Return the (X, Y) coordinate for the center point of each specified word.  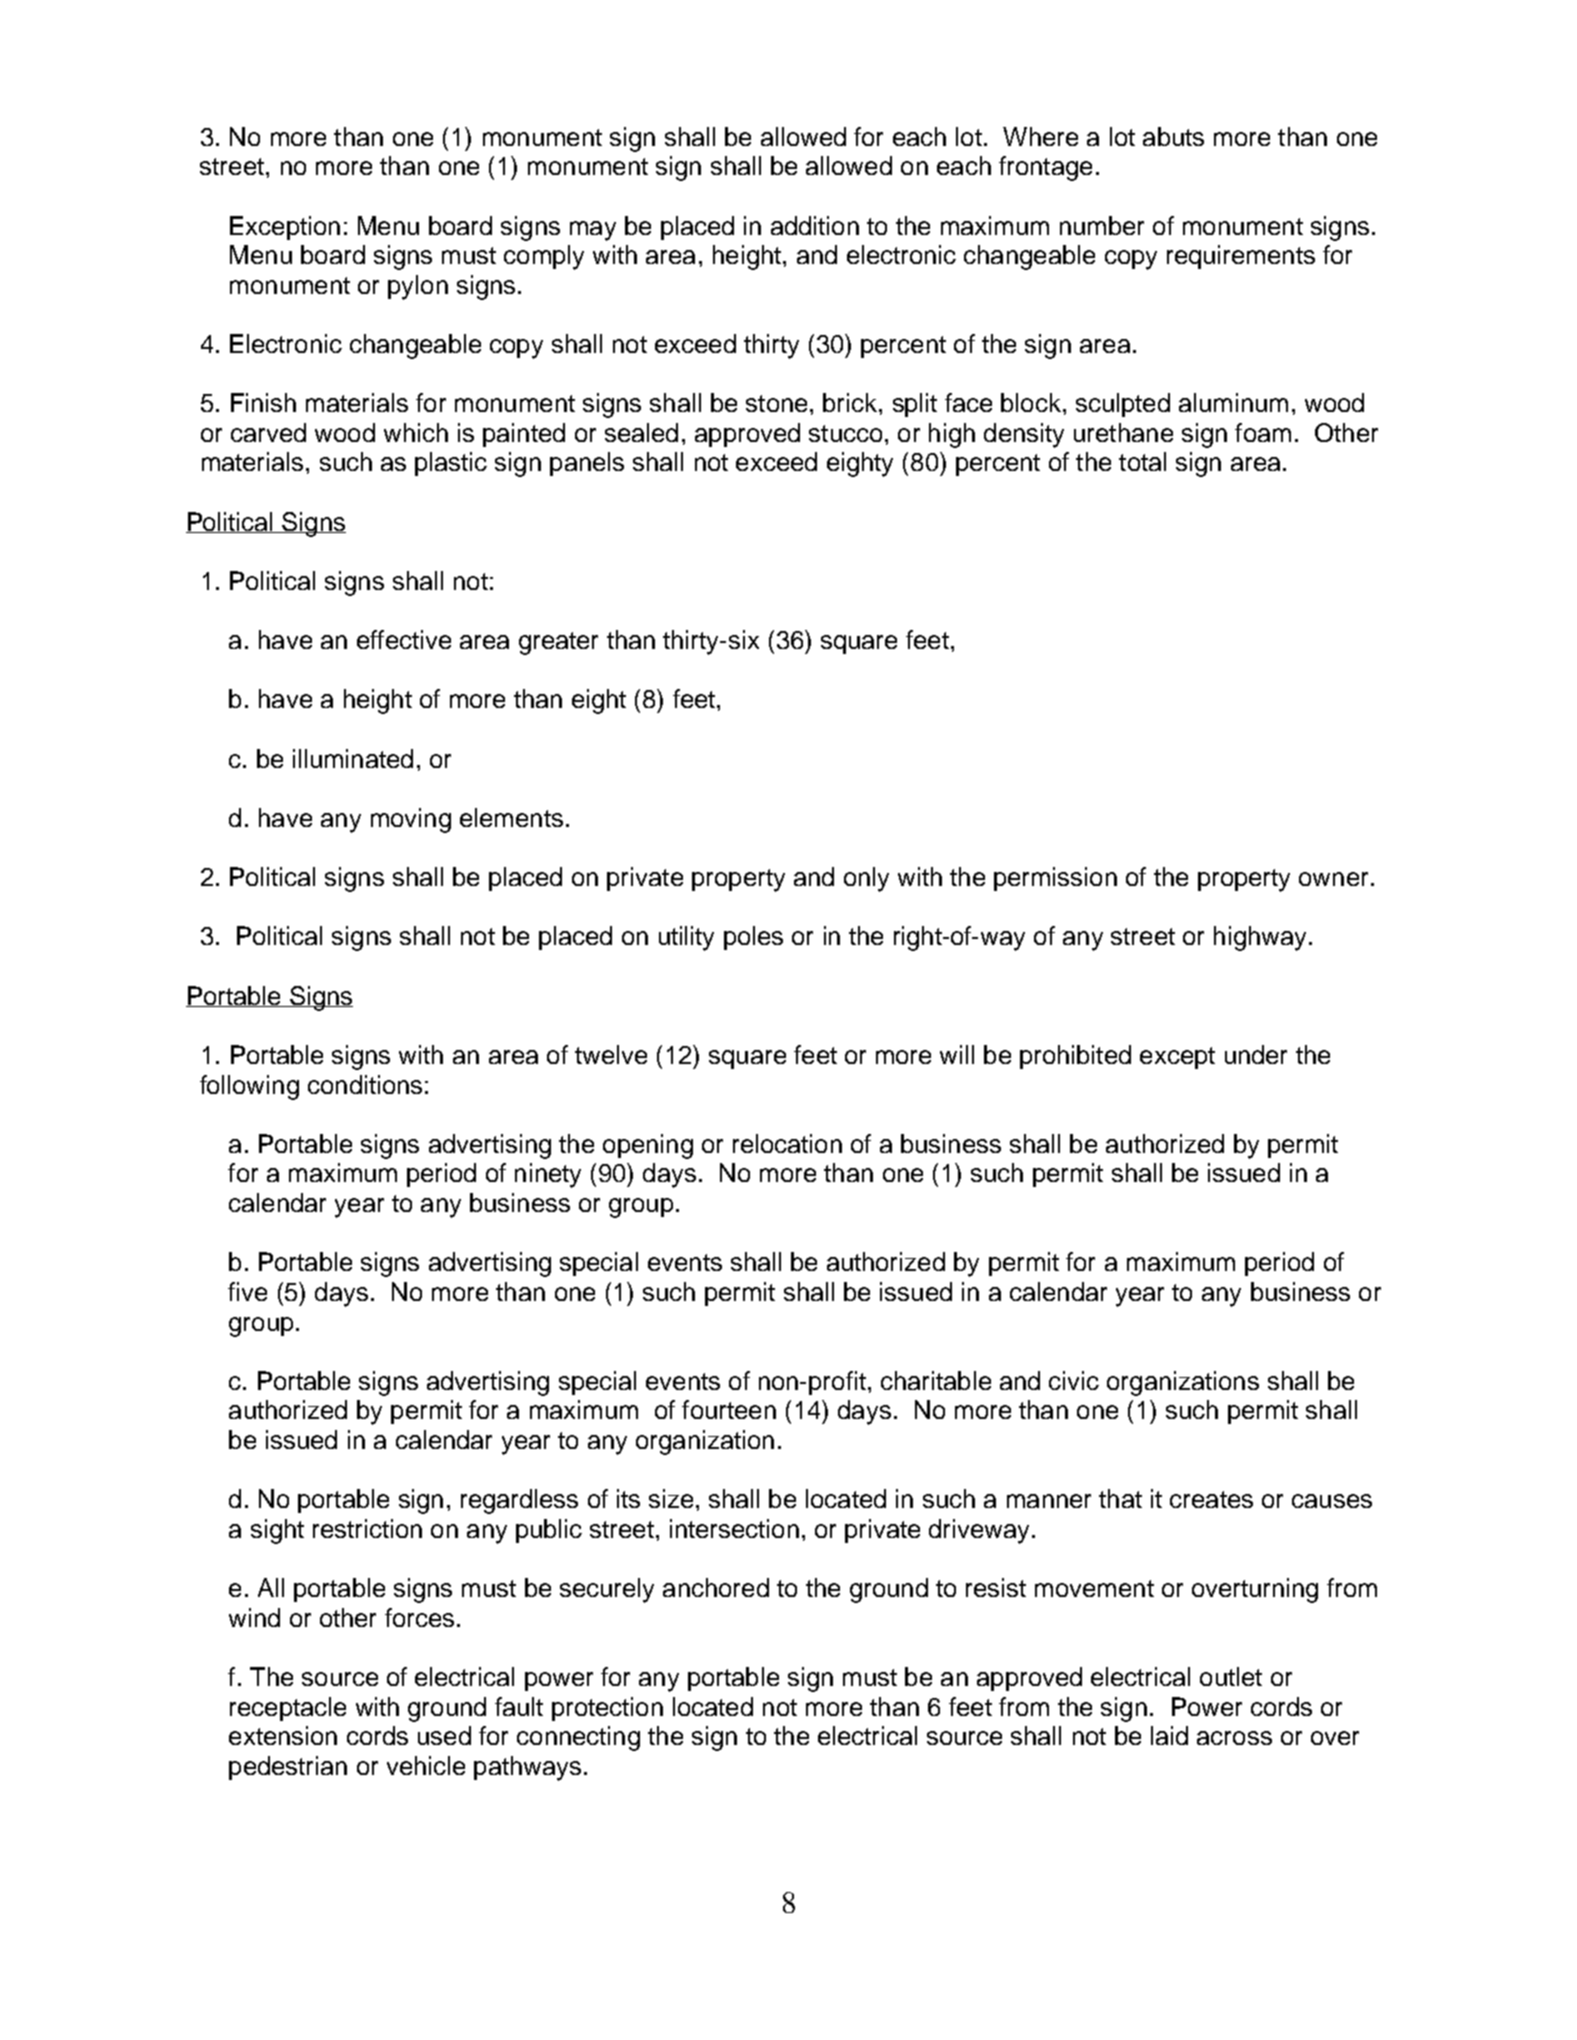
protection (607, 1709)
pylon (418, 287)
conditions (365, 1084)
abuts (1173, 136)
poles (753, 938)
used (444, 1735)
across (1234, 1738)
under (1256, 1054)
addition (815, 225)
